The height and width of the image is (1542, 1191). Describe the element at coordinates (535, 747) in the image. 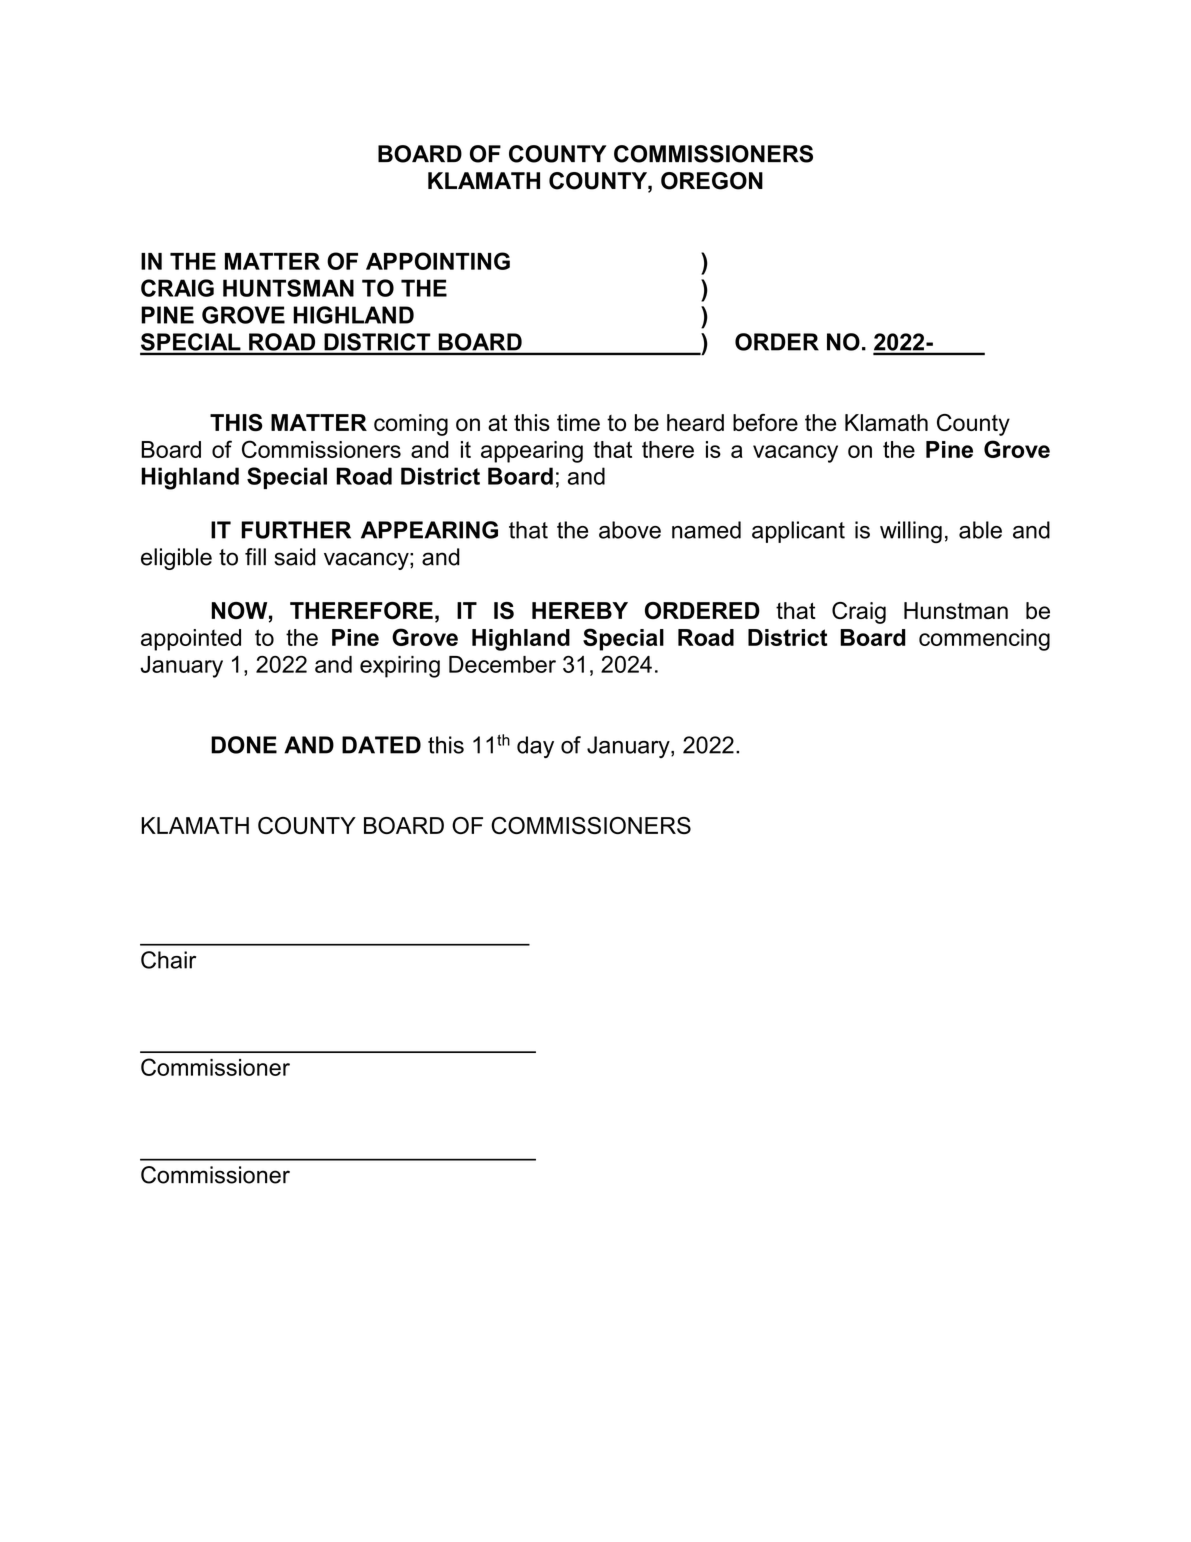

I see `day` at that location.
